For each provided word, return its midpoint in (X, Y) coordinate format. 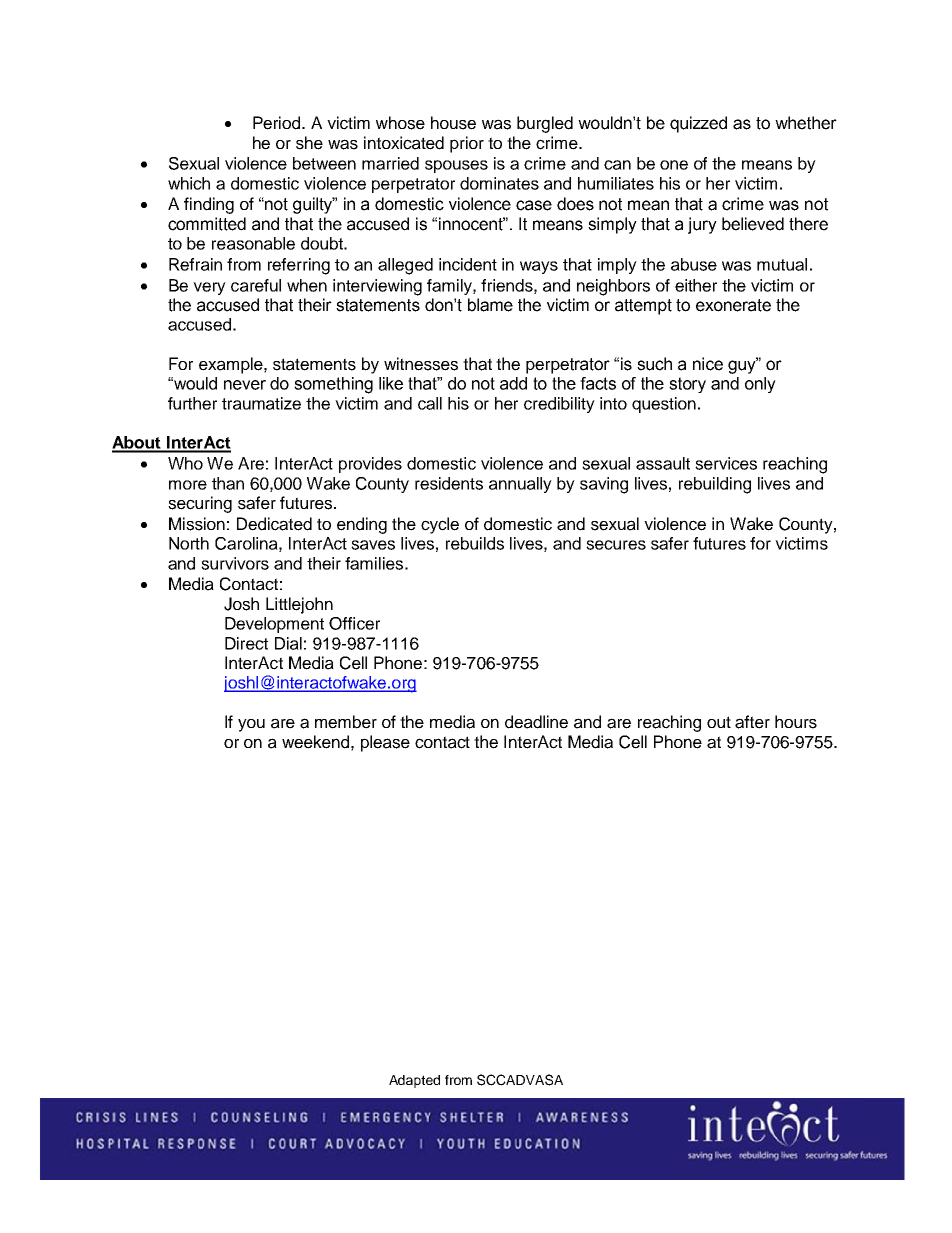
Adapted (414, 1081)
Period (278, 123)
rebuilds (475, 543)
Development (274, 625)
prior (467, 144)
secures (616, 545)
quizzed (698, 124)
